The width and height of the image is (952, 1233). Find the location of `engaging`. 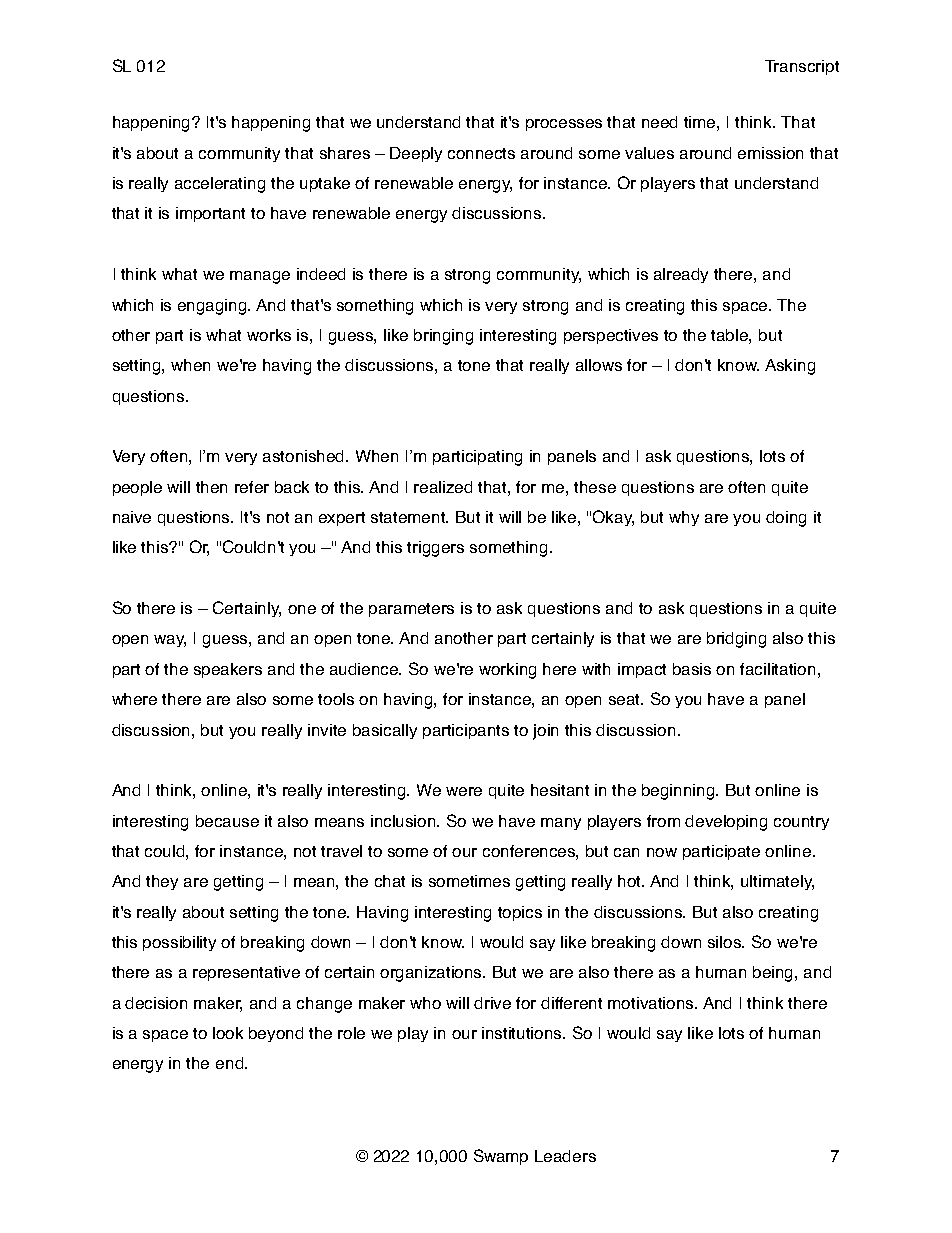

engaging is located at coordinates (213, 307).
